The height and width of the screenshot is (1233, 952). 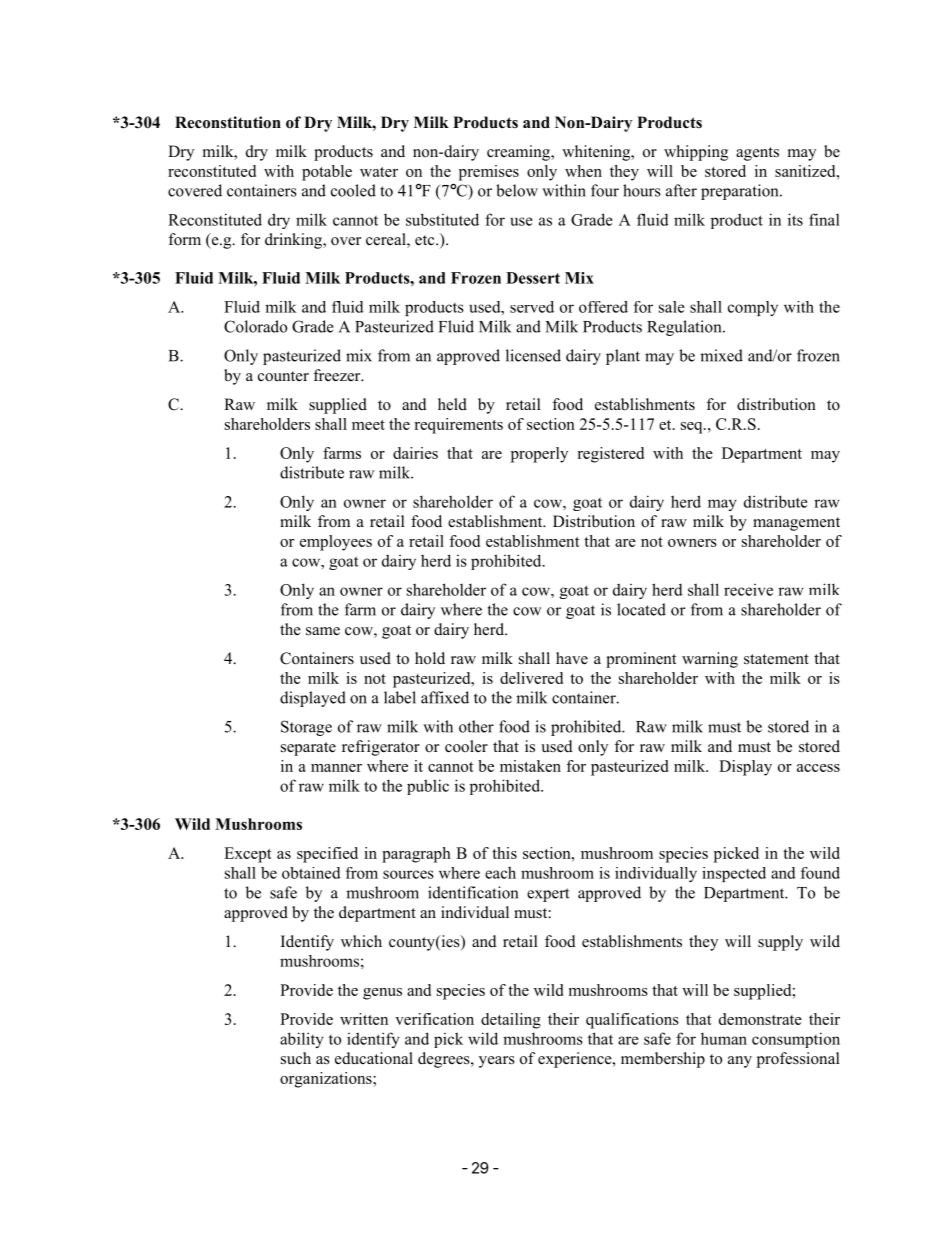 What do you see at coordinates (302, 1040) in the screenshot?
I see `ability` at bounding box center [302, 1040].
